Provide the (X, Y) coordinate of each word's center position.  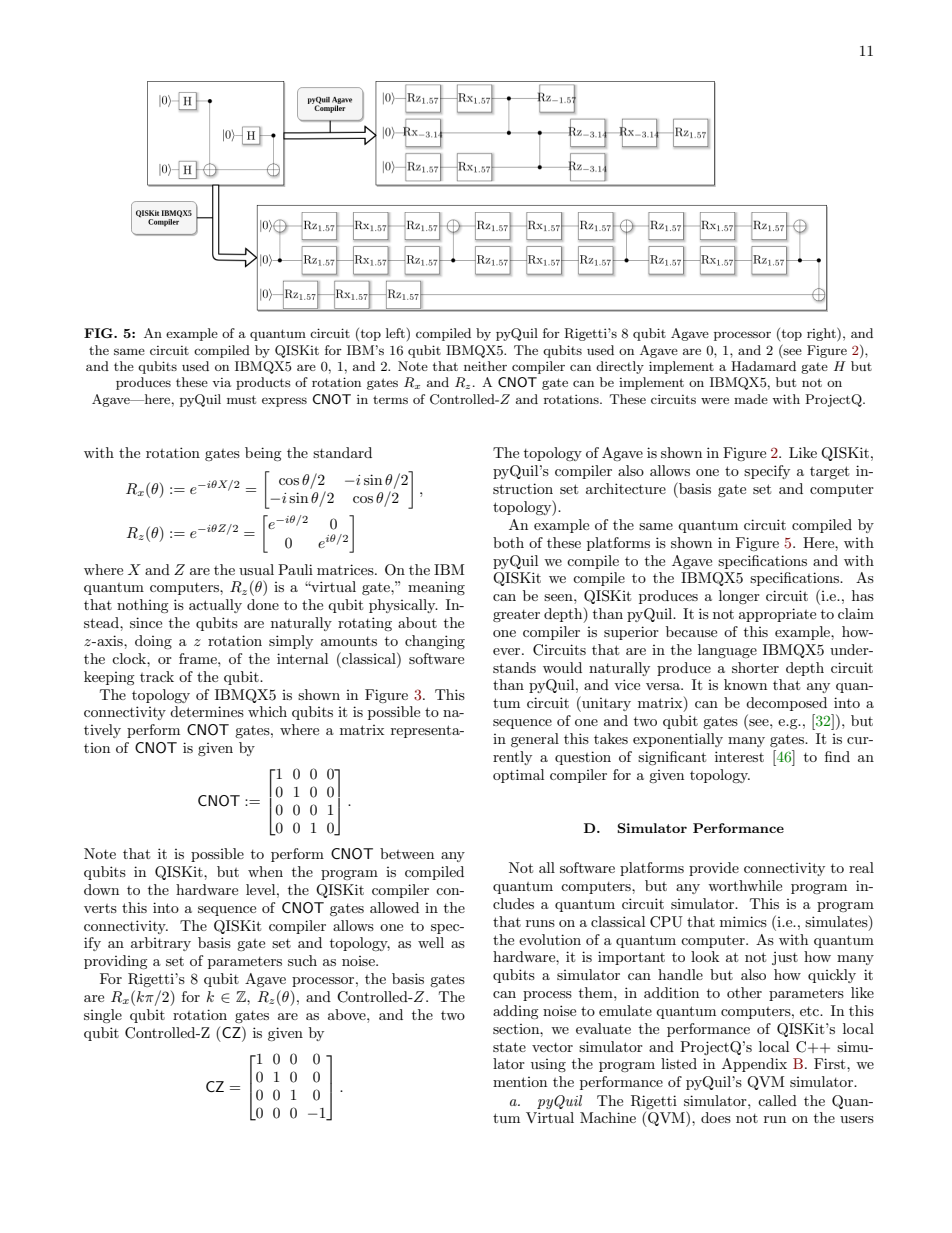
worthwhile (745, 885)
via (221, 382)
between (407, 853)
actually (215, 606)
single (103, 1016)
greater (516, 616)
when (265, 871)
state (509, 1047)
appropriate (777, 615)
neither (485, 366)
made (751, 399)
